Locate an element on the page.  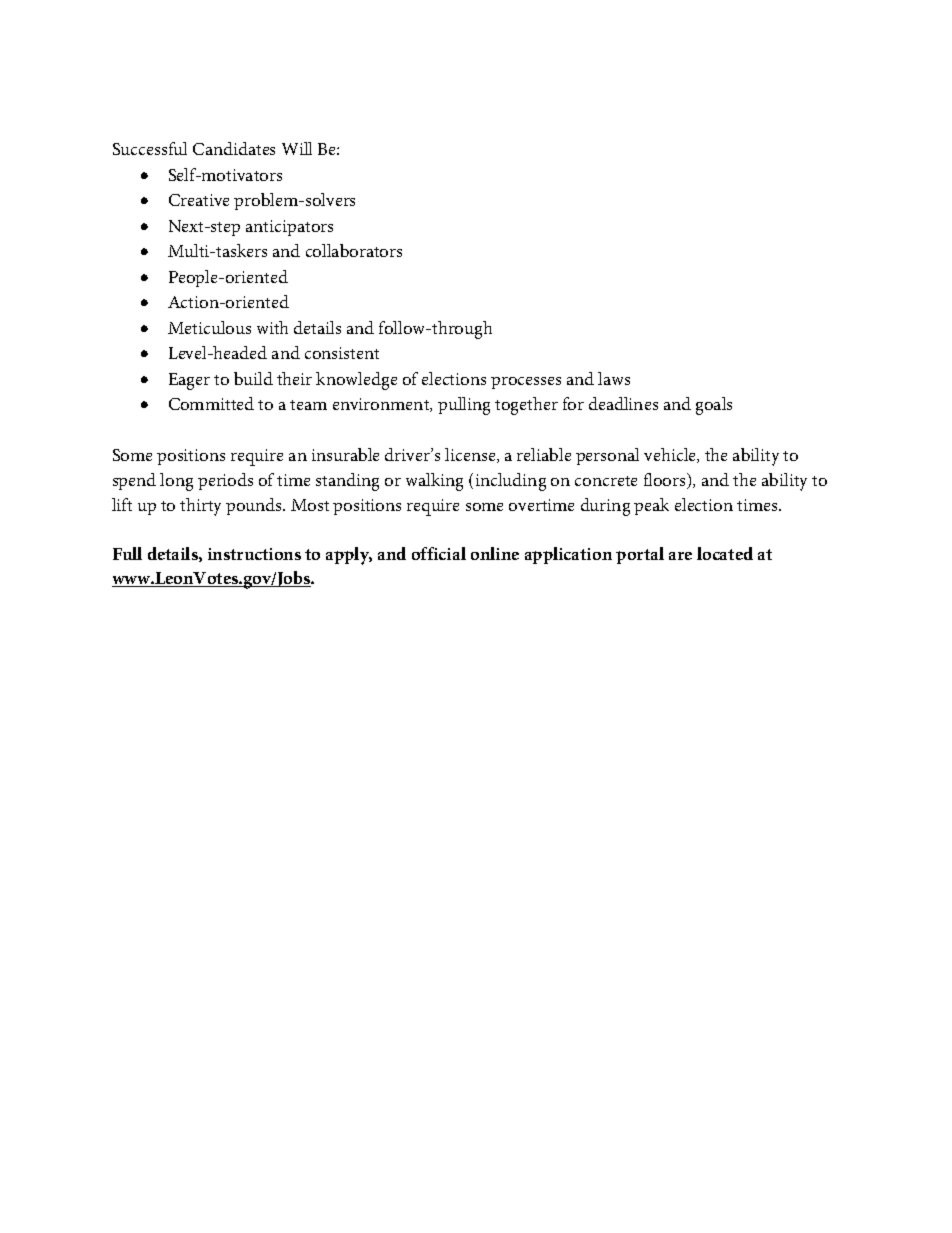
pulling is located at coordinates (464, 406).
